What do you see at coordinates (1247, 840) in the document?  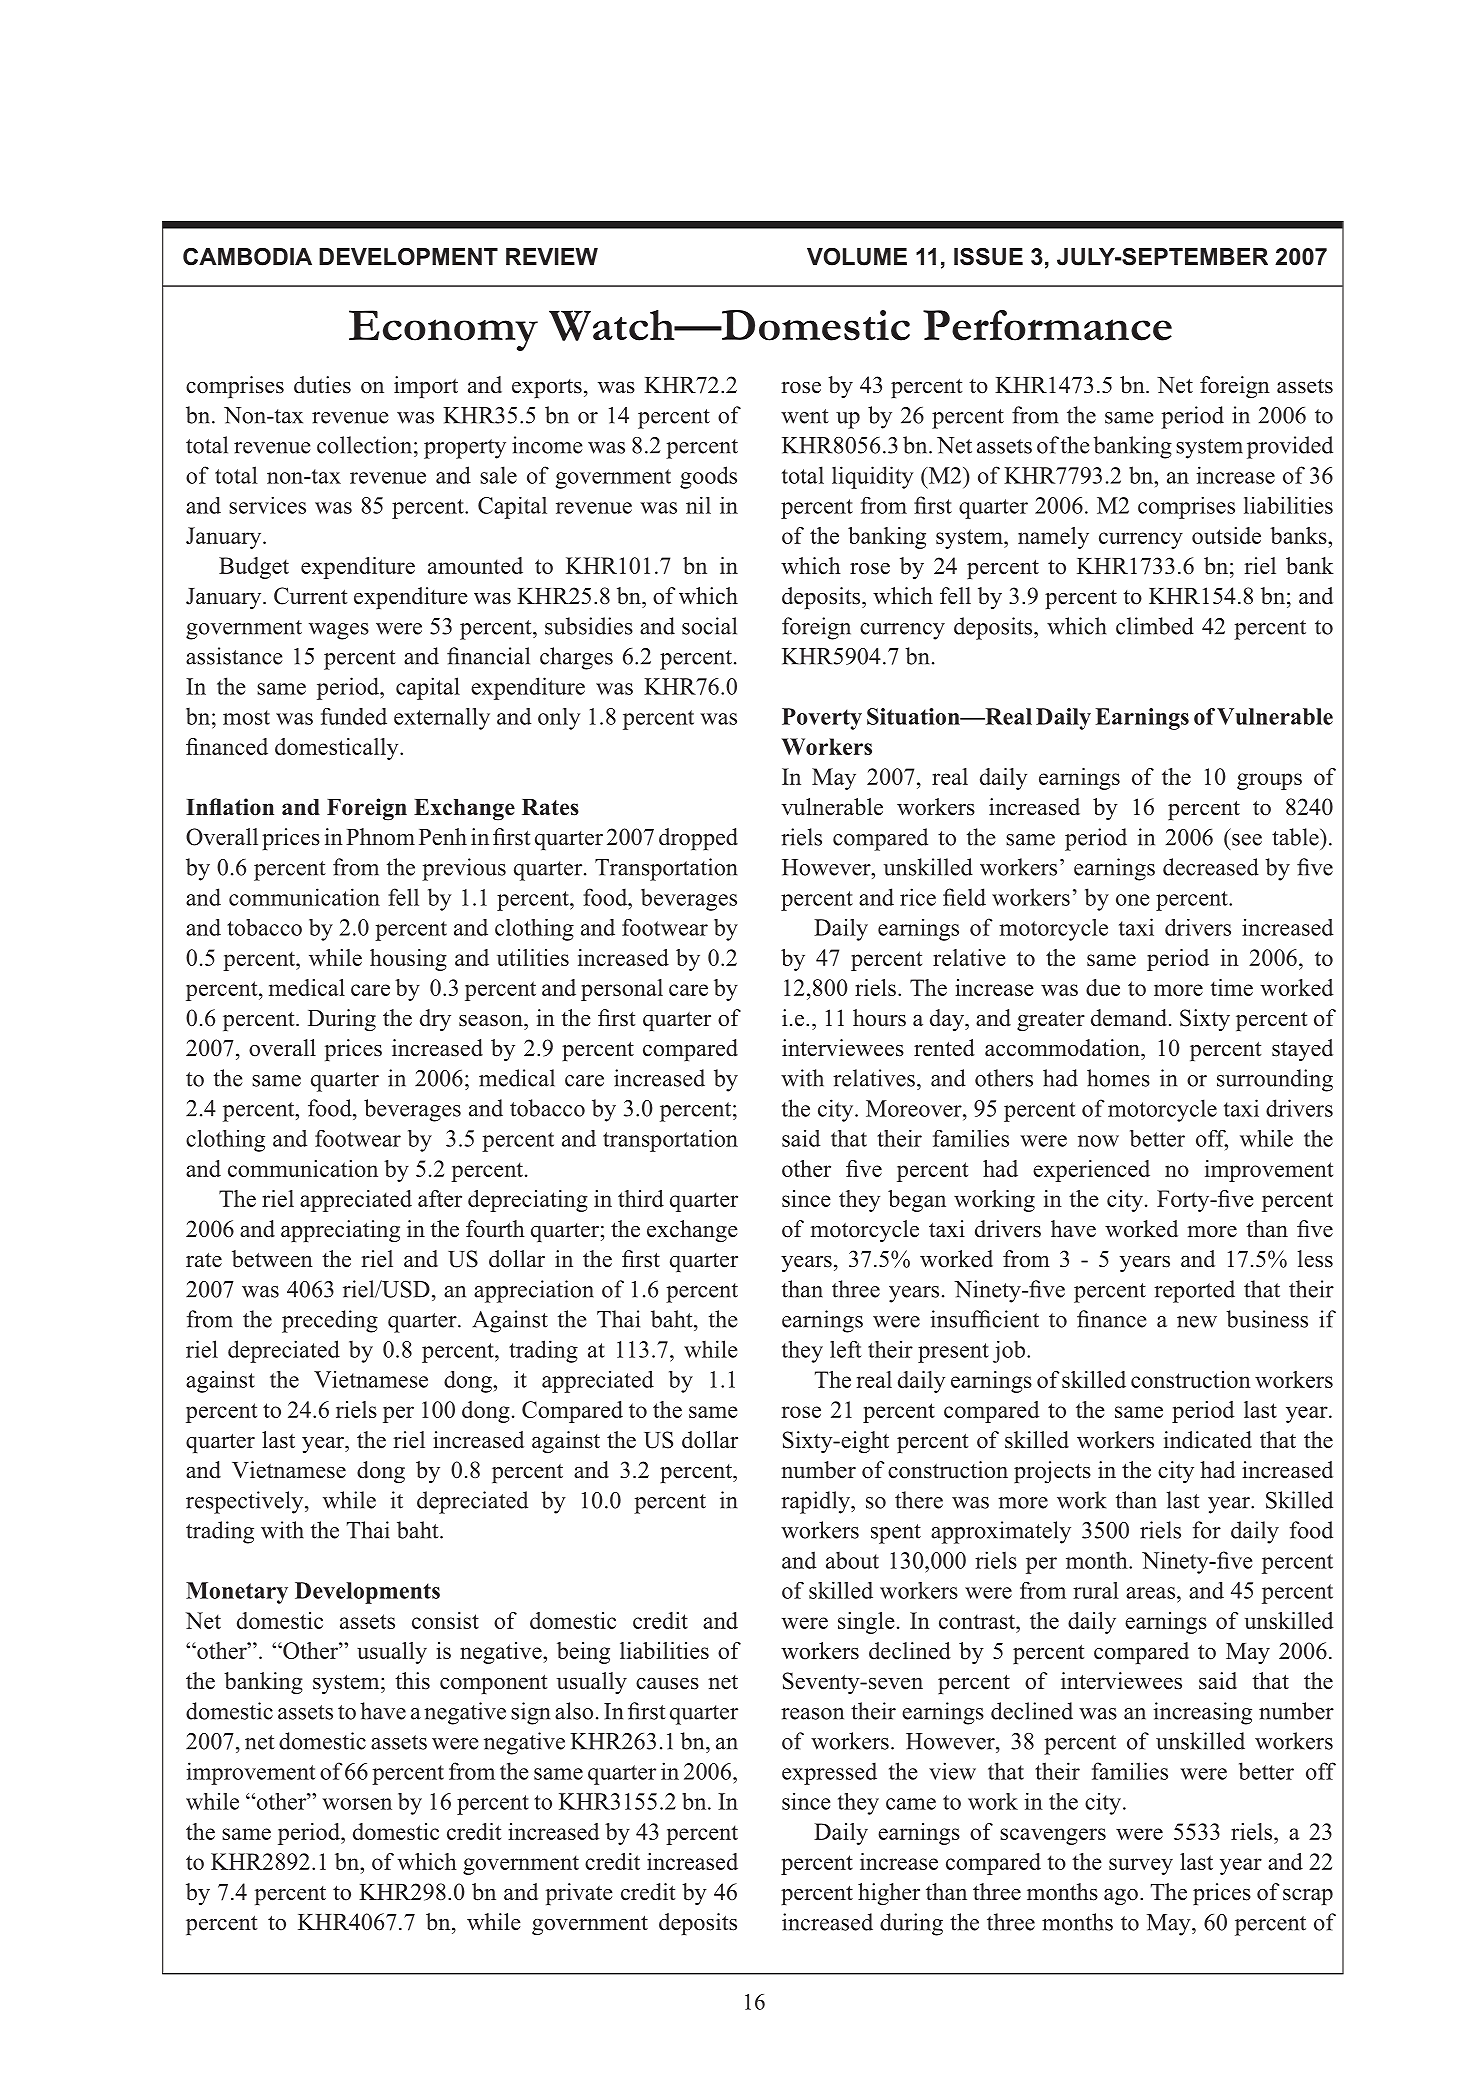 I see `see` at bounding box center [1247, 840].
